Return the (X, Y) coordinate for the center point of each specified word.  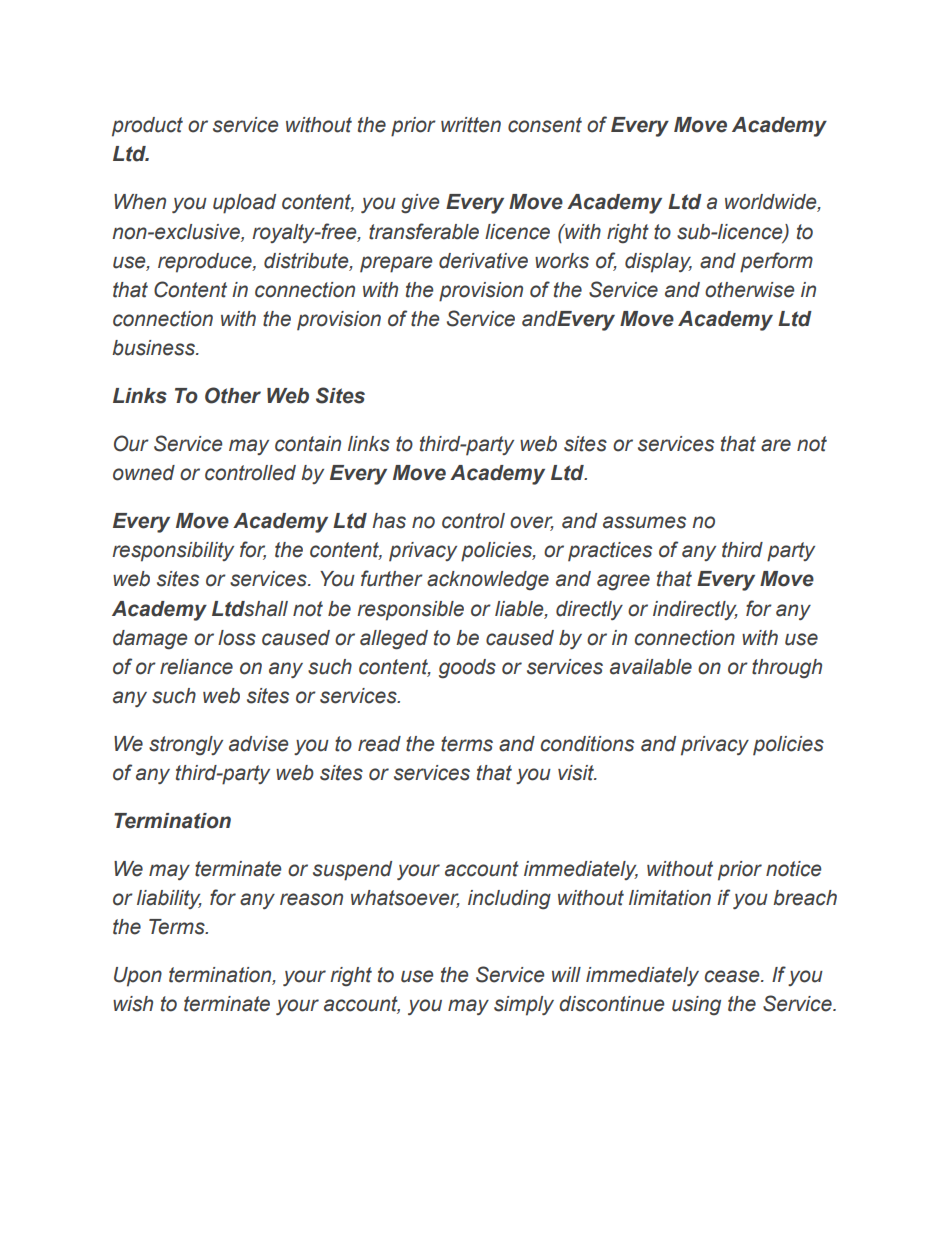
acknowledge (488, 581)
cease (733, 976)
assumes (644, 522)
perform (776, 262)
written (471, 125)
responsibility (173, 552)
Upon (138, 977)
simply (524, 1006)
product (147, 127)
